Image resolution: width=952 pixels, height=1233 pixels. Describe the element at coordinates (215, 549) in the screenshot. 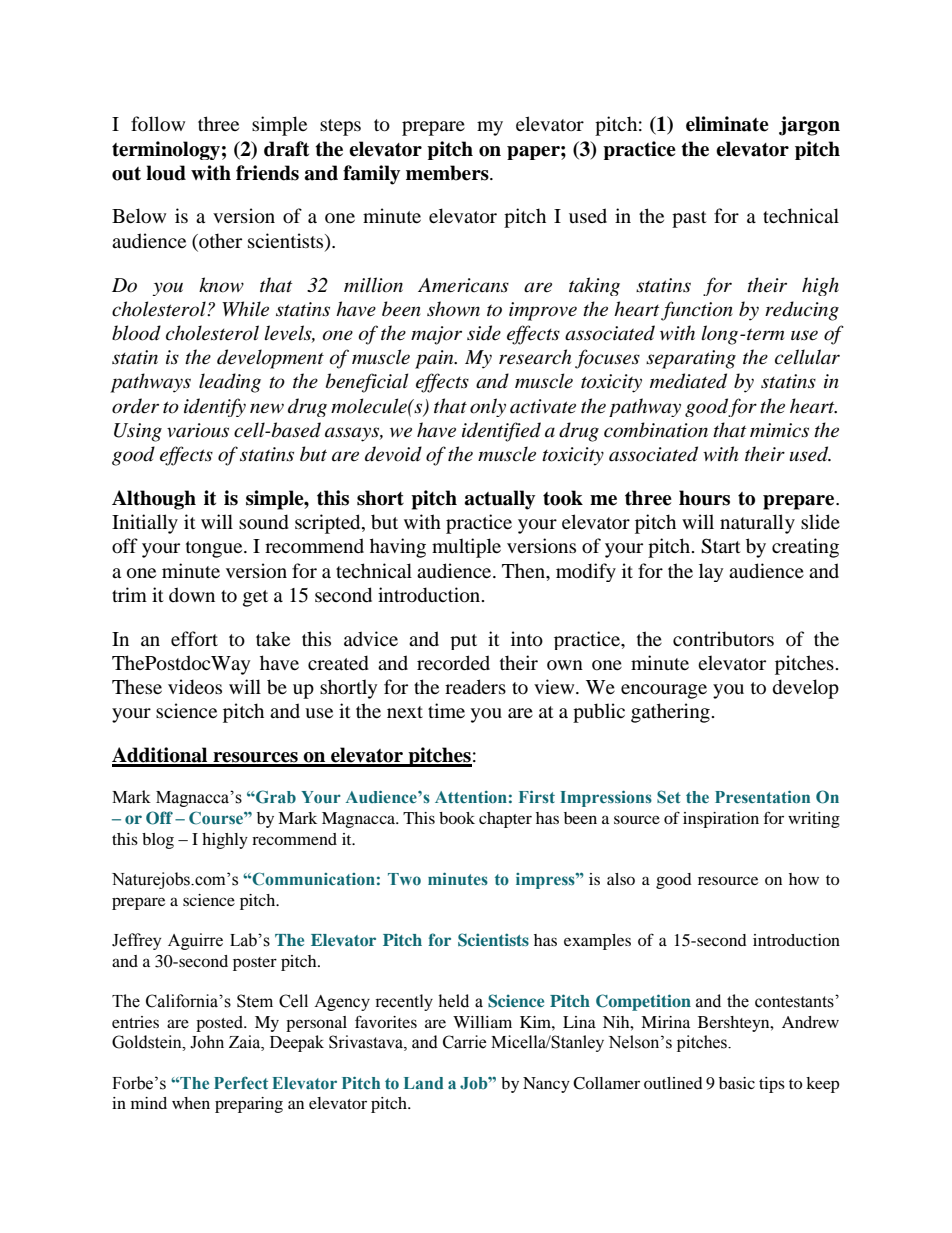

I see `tongue` at that location.
